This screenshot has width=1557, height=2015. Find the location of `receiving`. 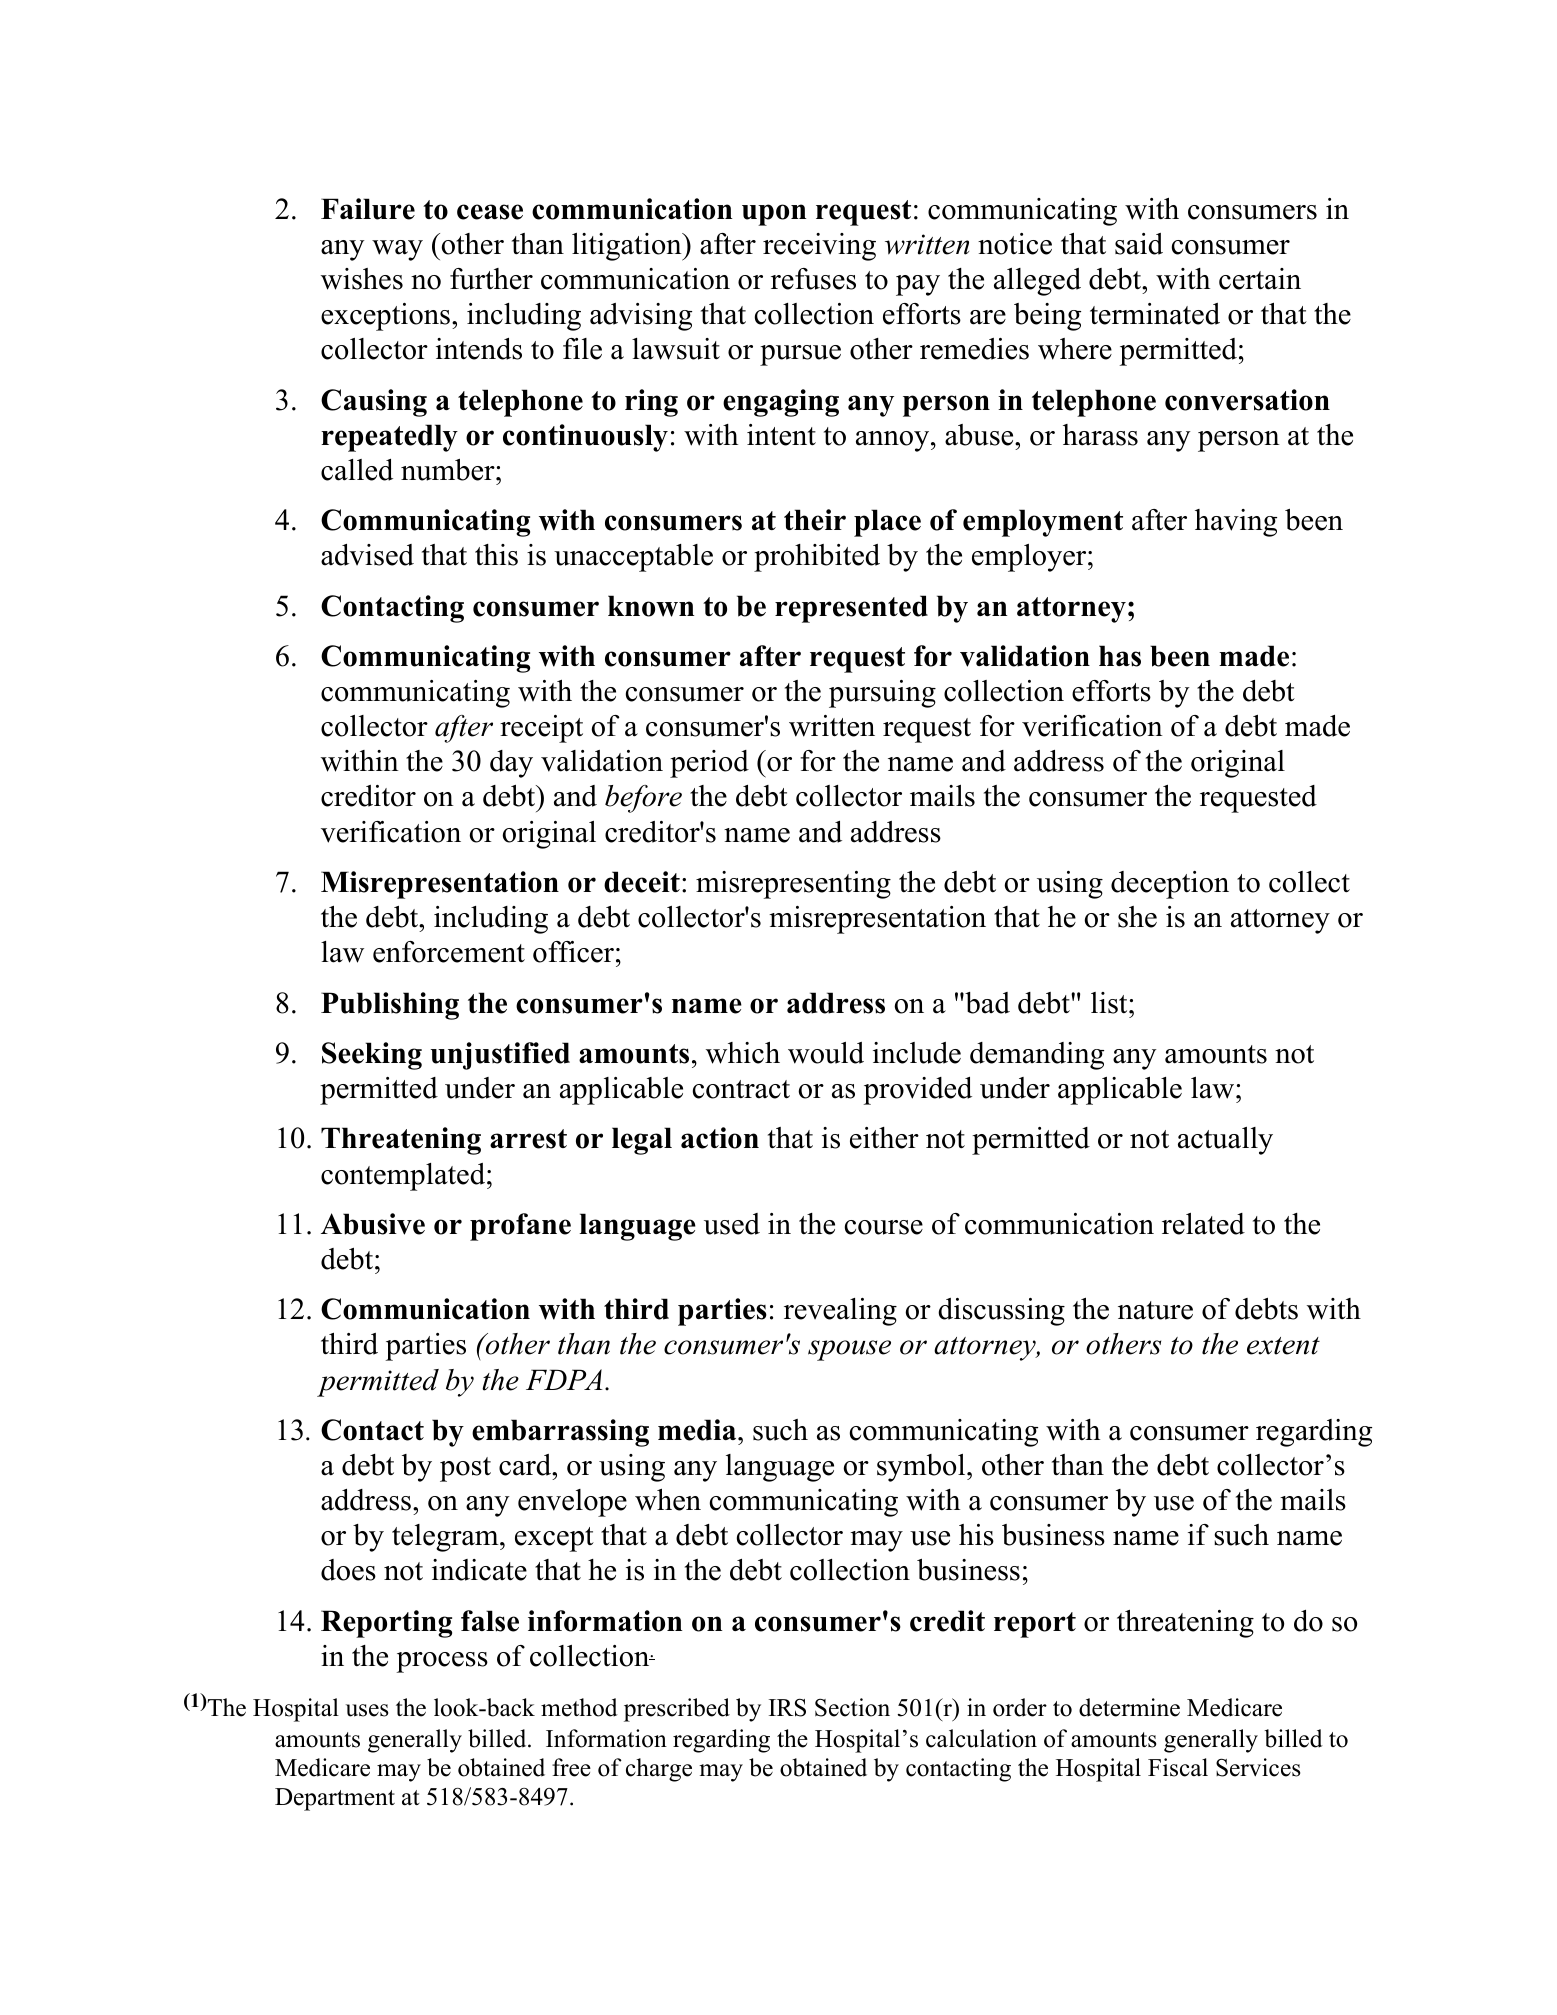

receiving is located at coordinates (819, 247).
